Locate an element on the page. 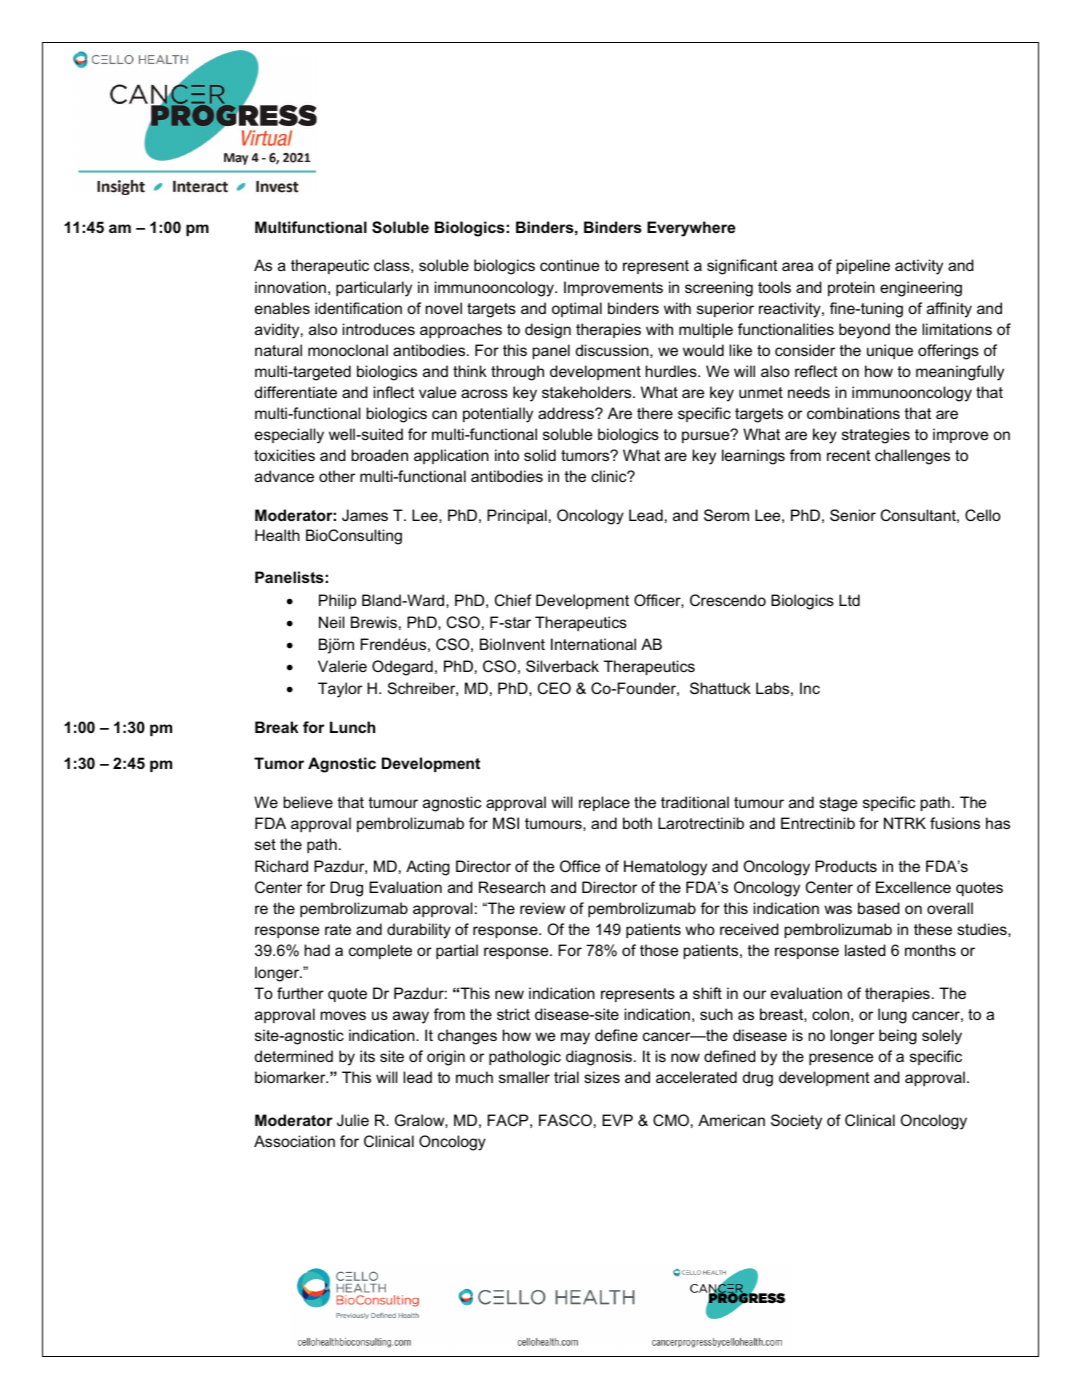  particularly is located at coordinates (374, 289).
